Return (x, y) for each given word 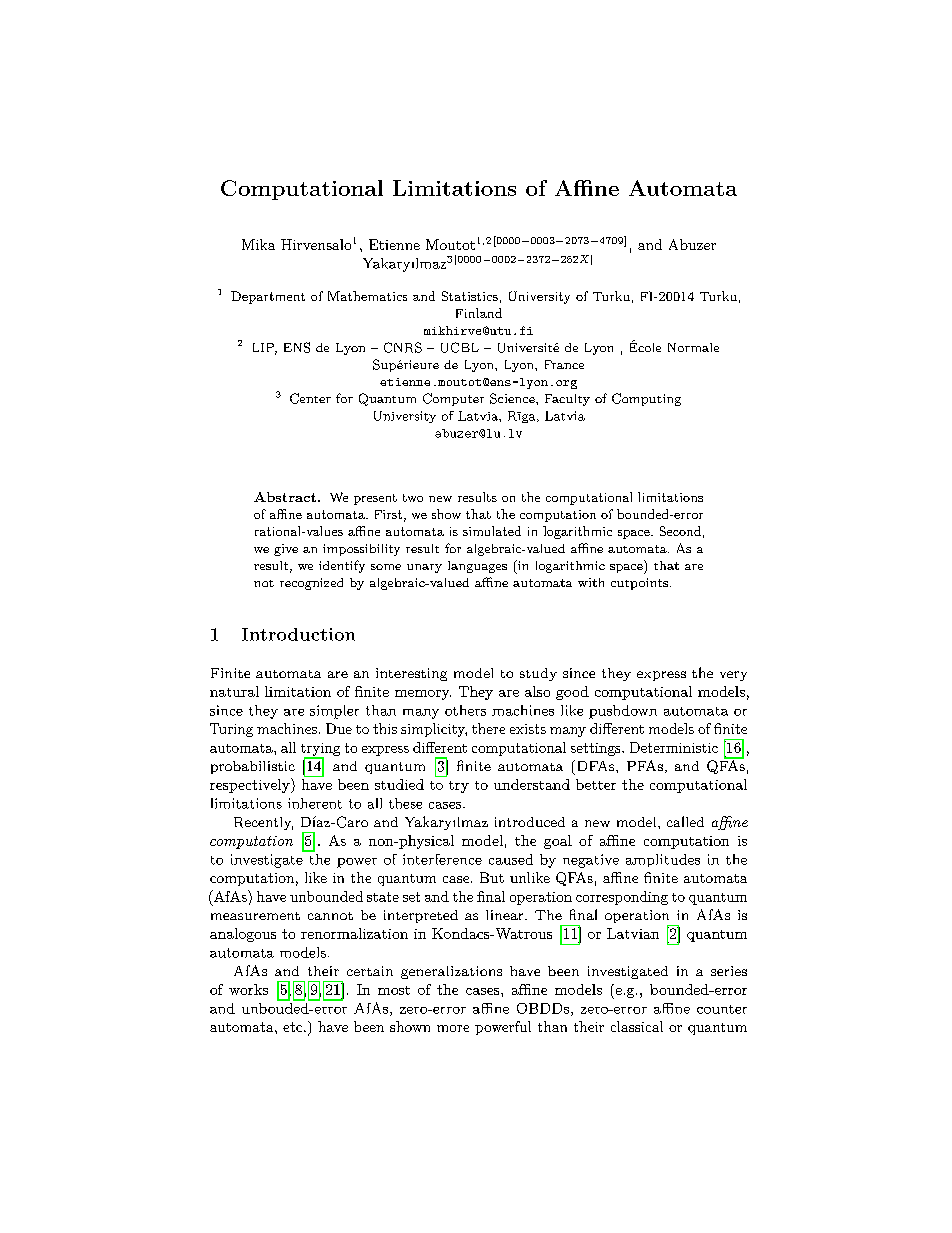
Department (268, 297)
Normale (693, 347)
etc (294, 1027)
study (538, 674)
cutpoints (639, 584)
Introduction (298, 634)
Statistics (470, 296)
